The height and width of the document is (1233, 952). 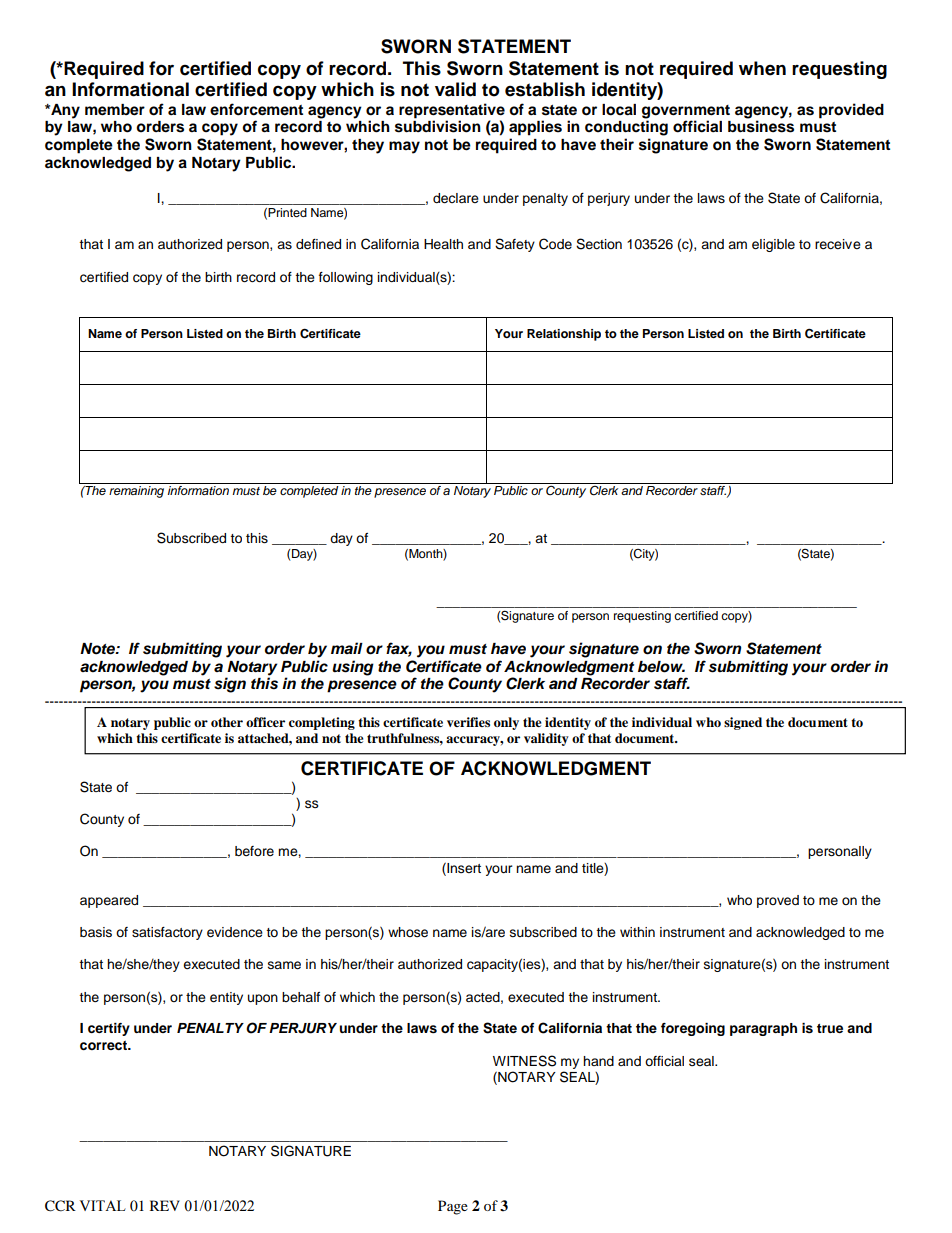 What do you see at coordinates (452, 111) in the document?
I see `representative` at bounding box center [452, 111].
